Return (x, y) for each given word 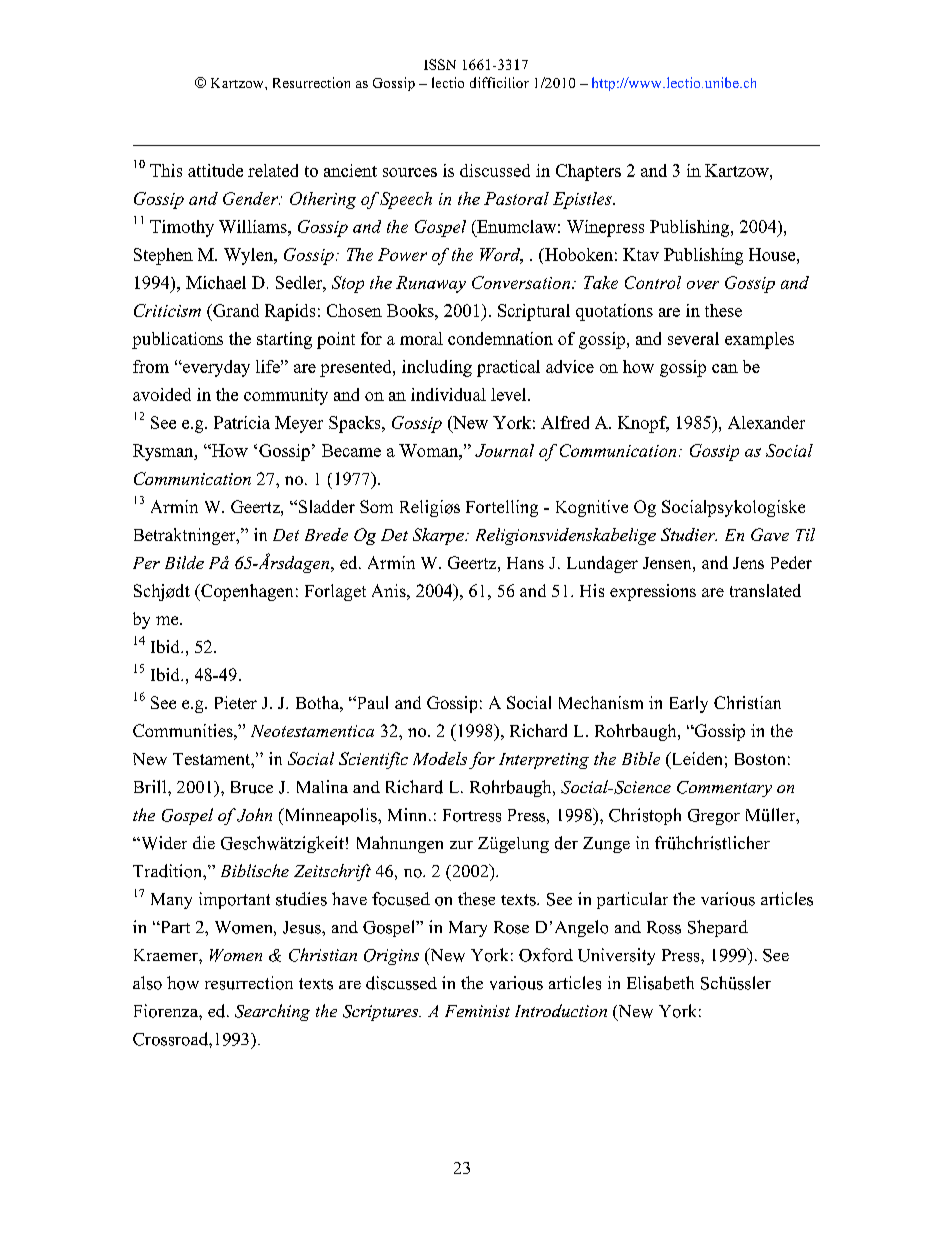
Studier (689, 534)
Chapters (588, 172)
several (693, 338)
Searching (272, 1012)
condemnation (500, 338)
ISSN (440, 64)
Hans (525, 563)
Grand (235, 310)
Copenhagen (246, 592)
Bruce (252, 787)
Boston (760, 759)
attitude (215, 170)
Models (440, 758)
